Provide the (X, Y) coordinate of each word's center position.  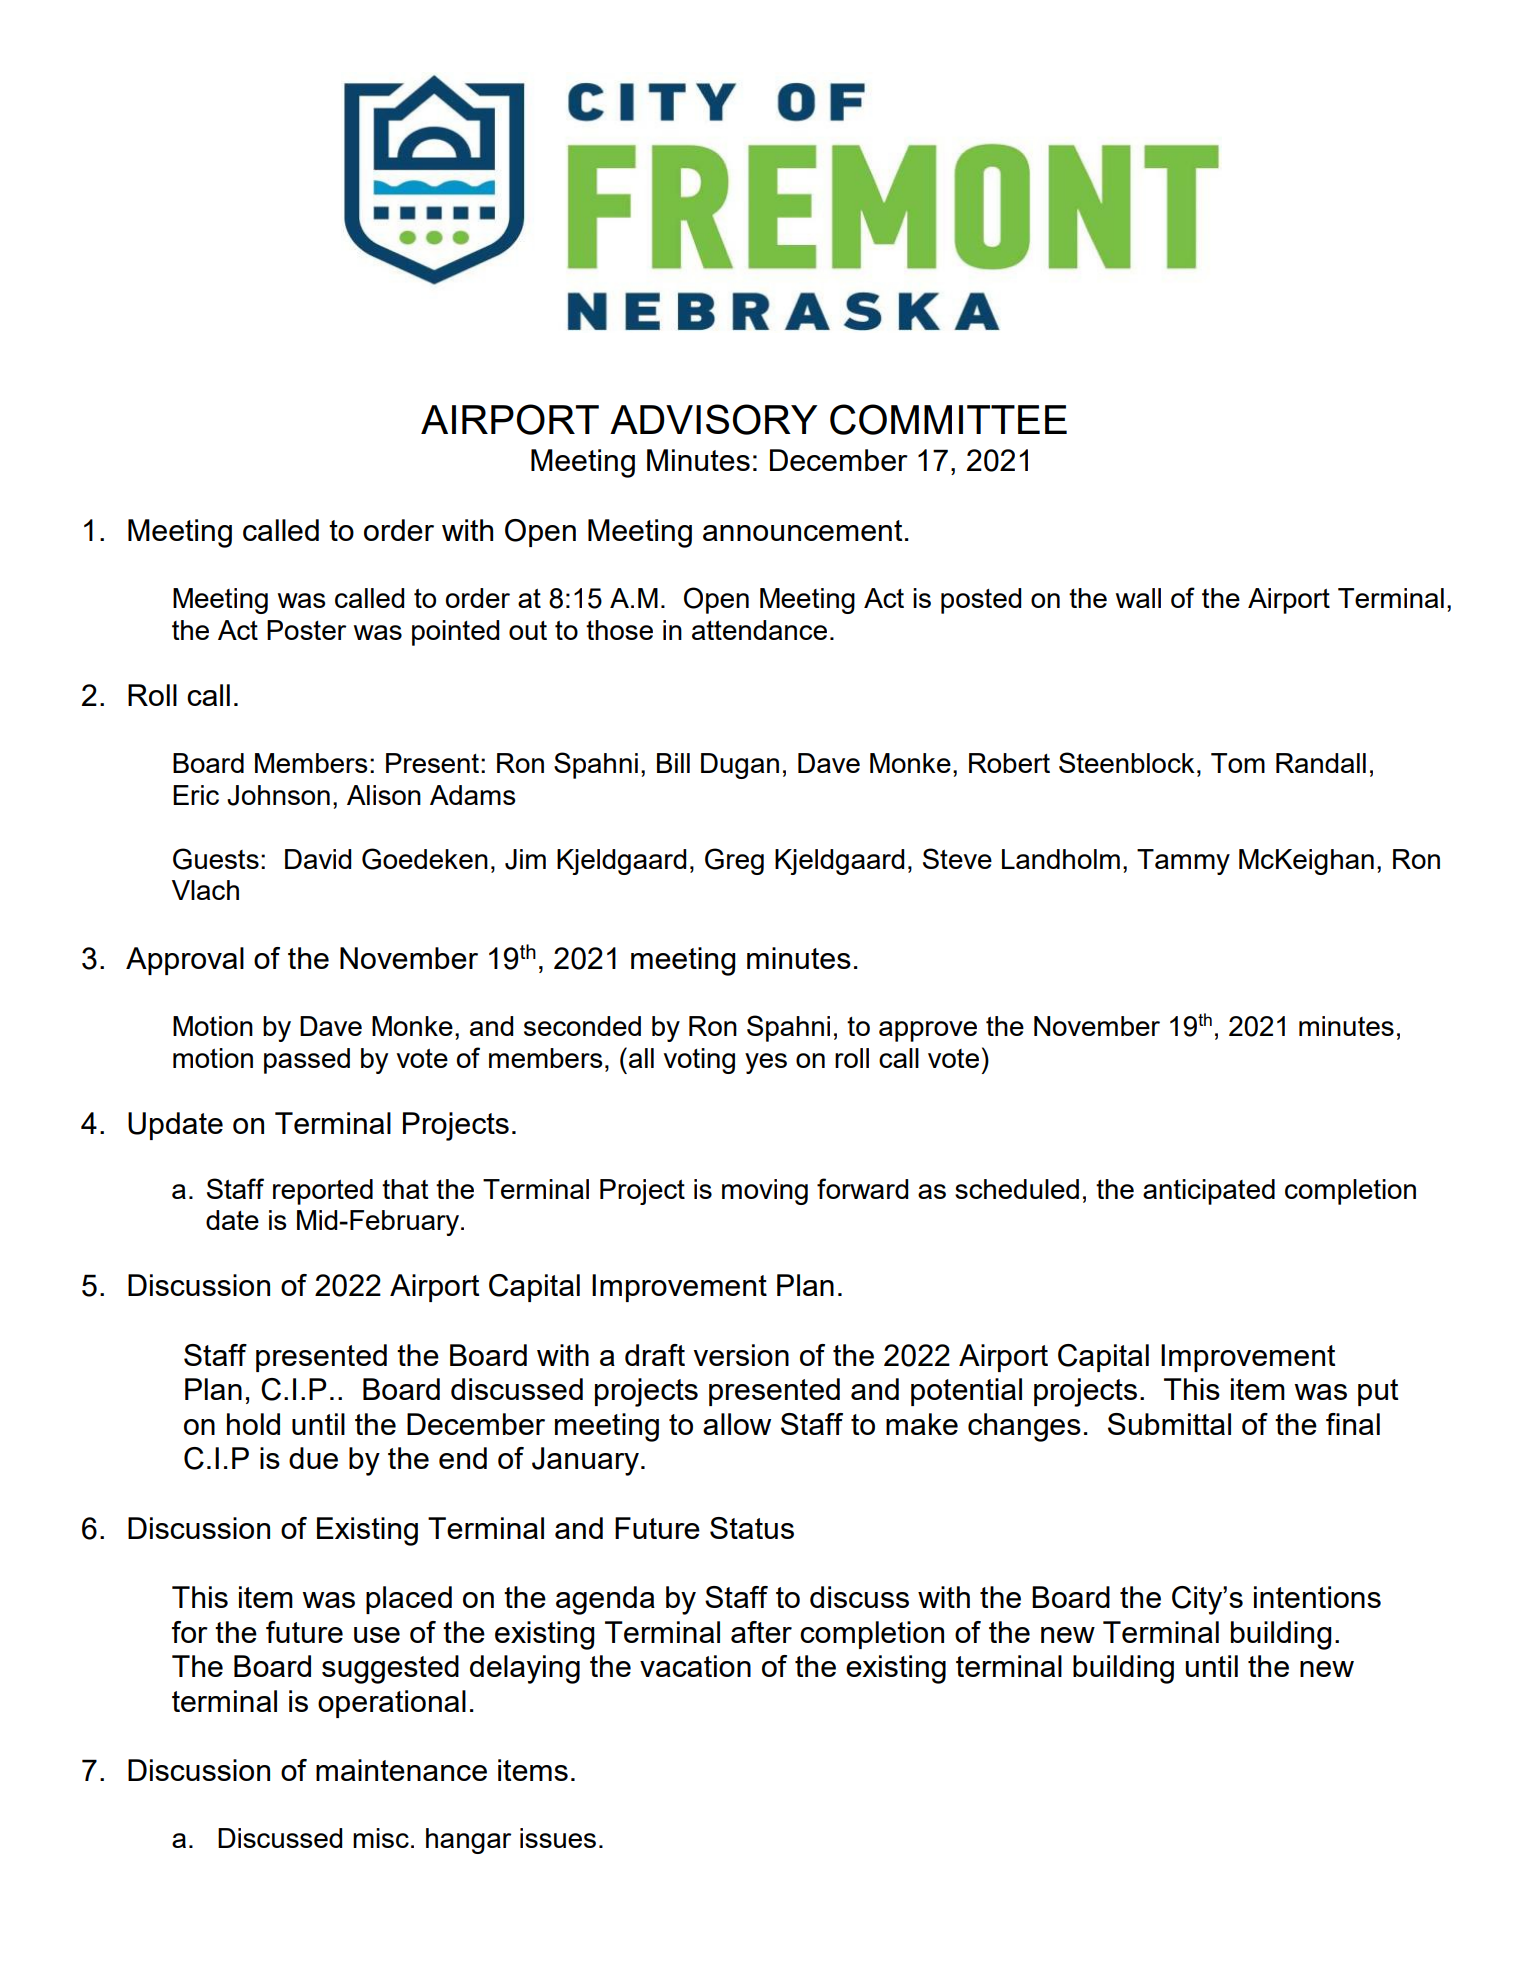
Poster (306, 630)
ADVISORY (714, 419)
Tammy (1183, 862)
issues (558, 1838)
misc (381, 1838)
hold (253, 1424)
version (741, 1355)
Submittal (1169, 1424)
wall (1138, 598)
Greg (734, 861)
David (318, 859)
